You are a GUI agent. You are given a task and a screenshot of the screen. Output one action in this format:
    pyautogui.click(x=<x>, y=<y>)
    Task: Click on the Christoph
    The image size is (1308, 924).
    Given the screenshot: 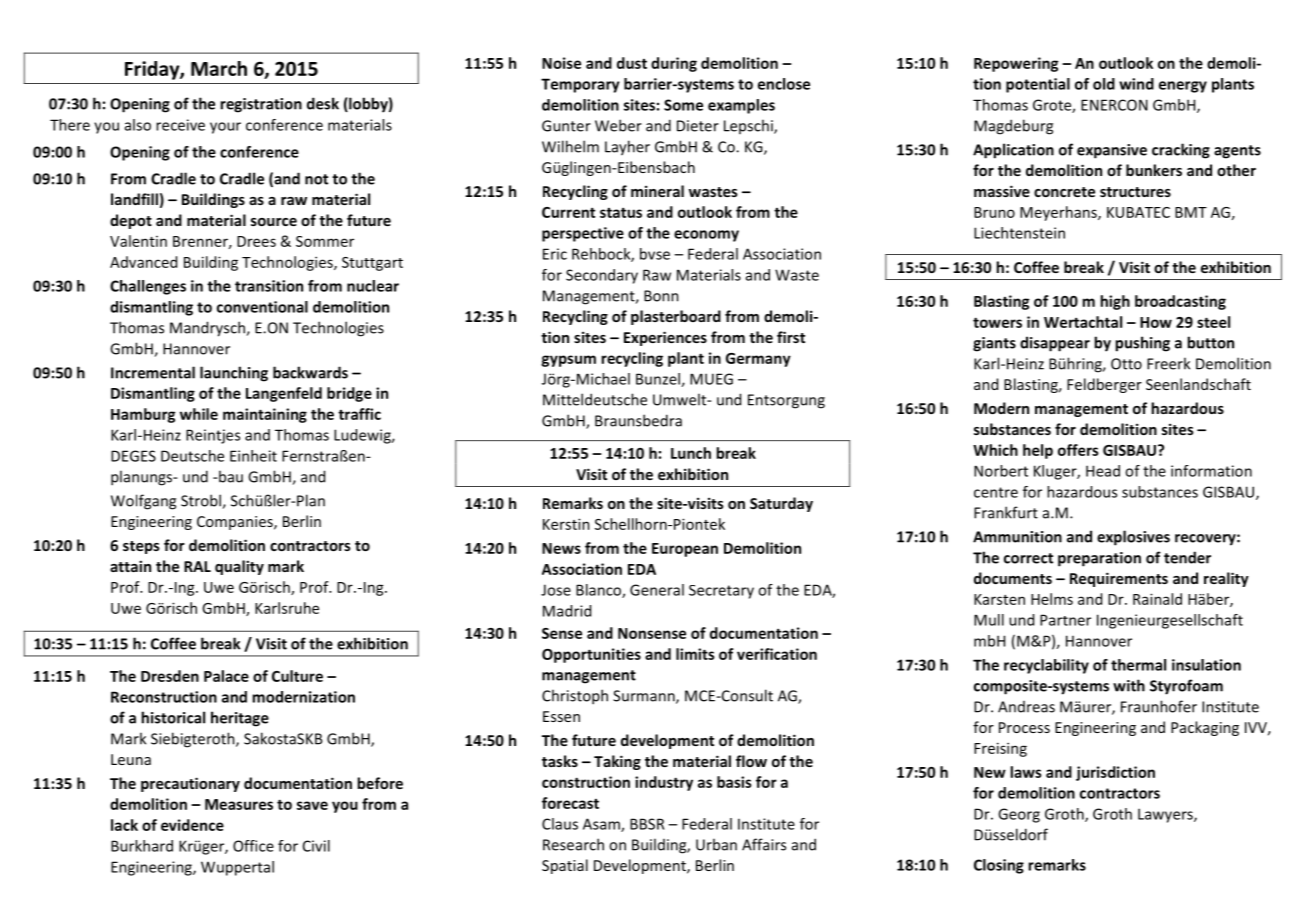 What is the action you would take?
    pyautogui.click(x=575, y=697)
